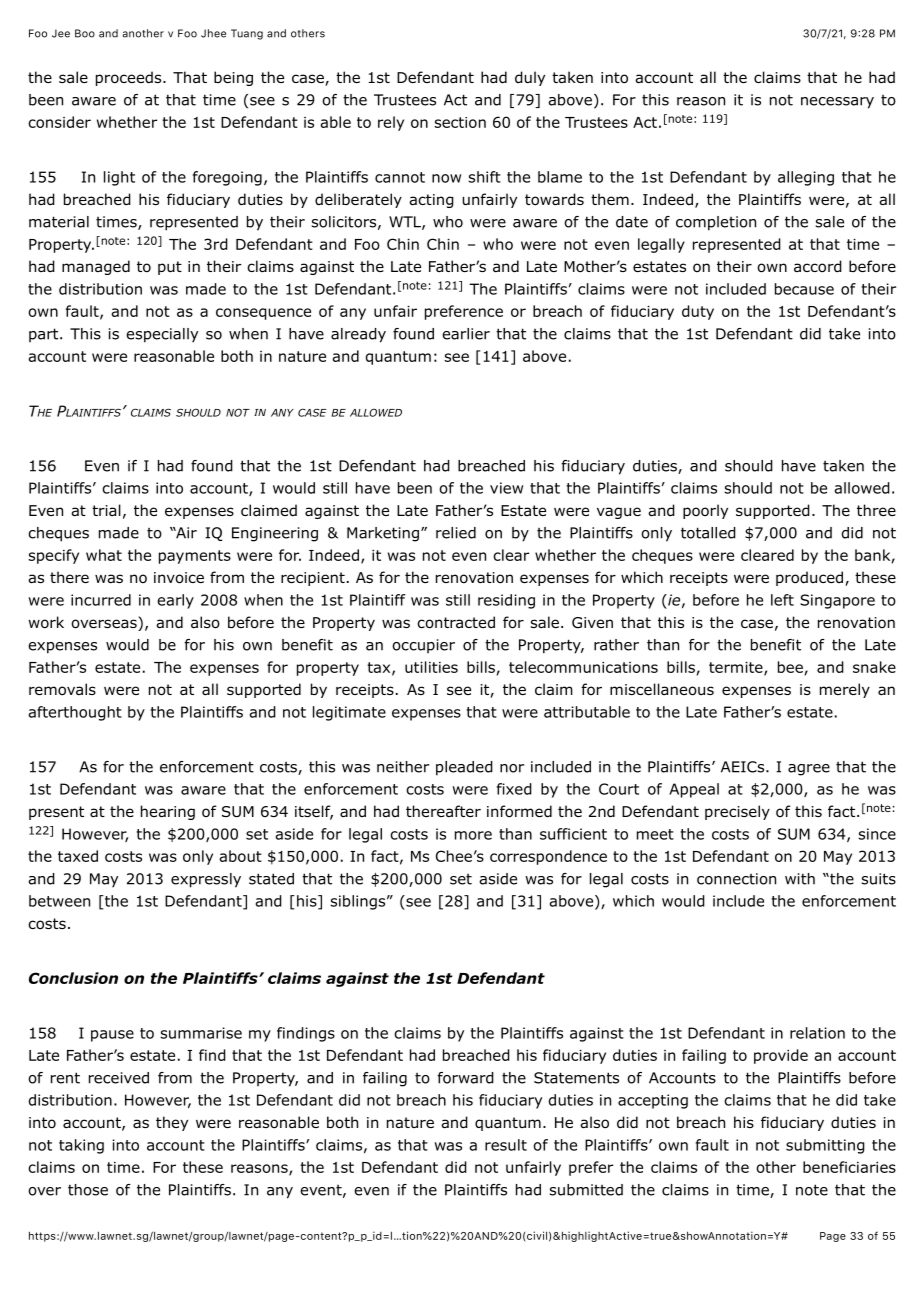 The image size is (924, 1308). Describe the element at coordinates (705, 511) in the document. I see `poorly` at that location.
